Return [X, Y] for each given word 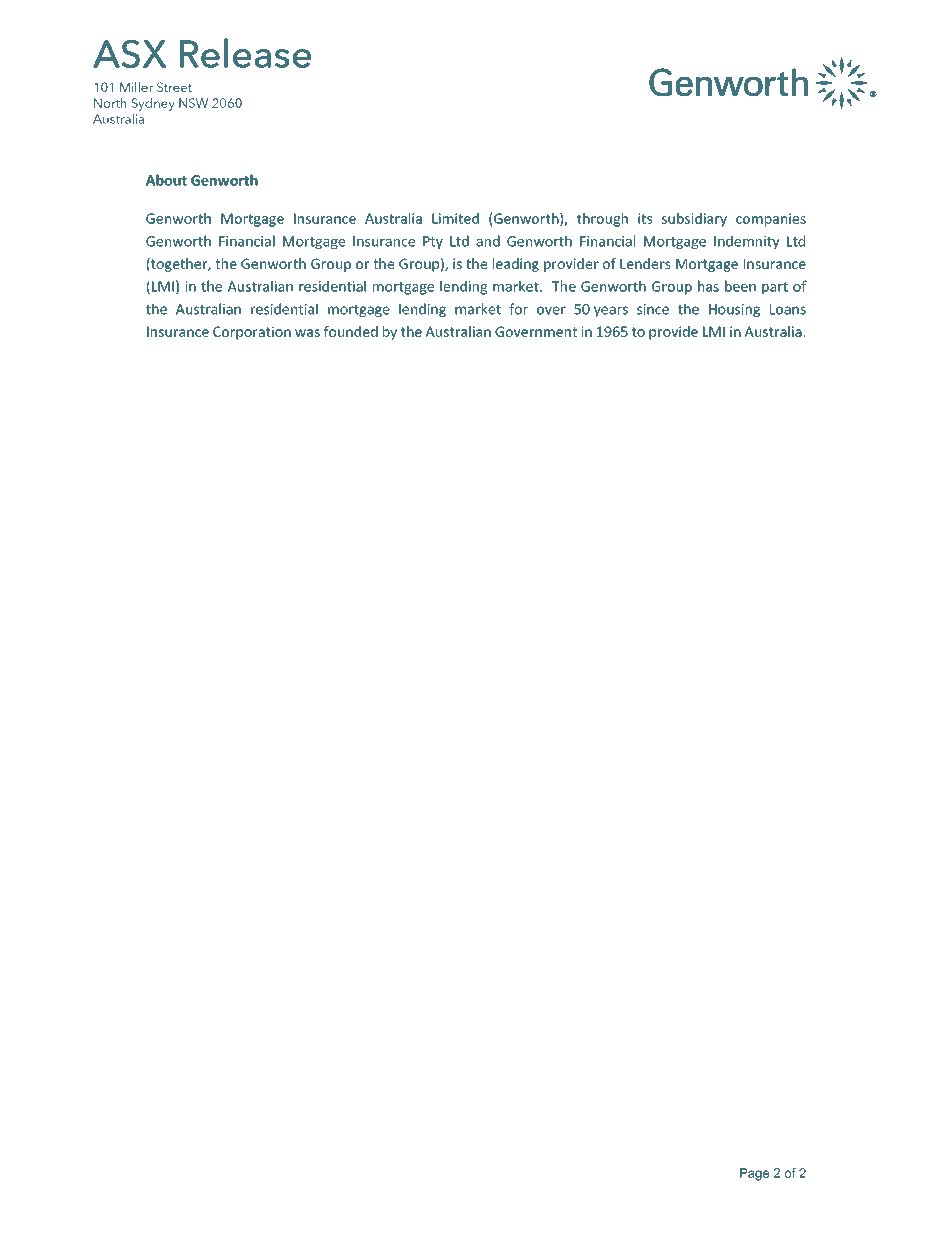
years [611, 311]
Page [754, 1174]
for [518, 309]
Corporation [252, 333]
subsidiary [694, 220]
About [166, 180]
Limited [455, 218]
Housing [734, 310]
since [653, 309]
